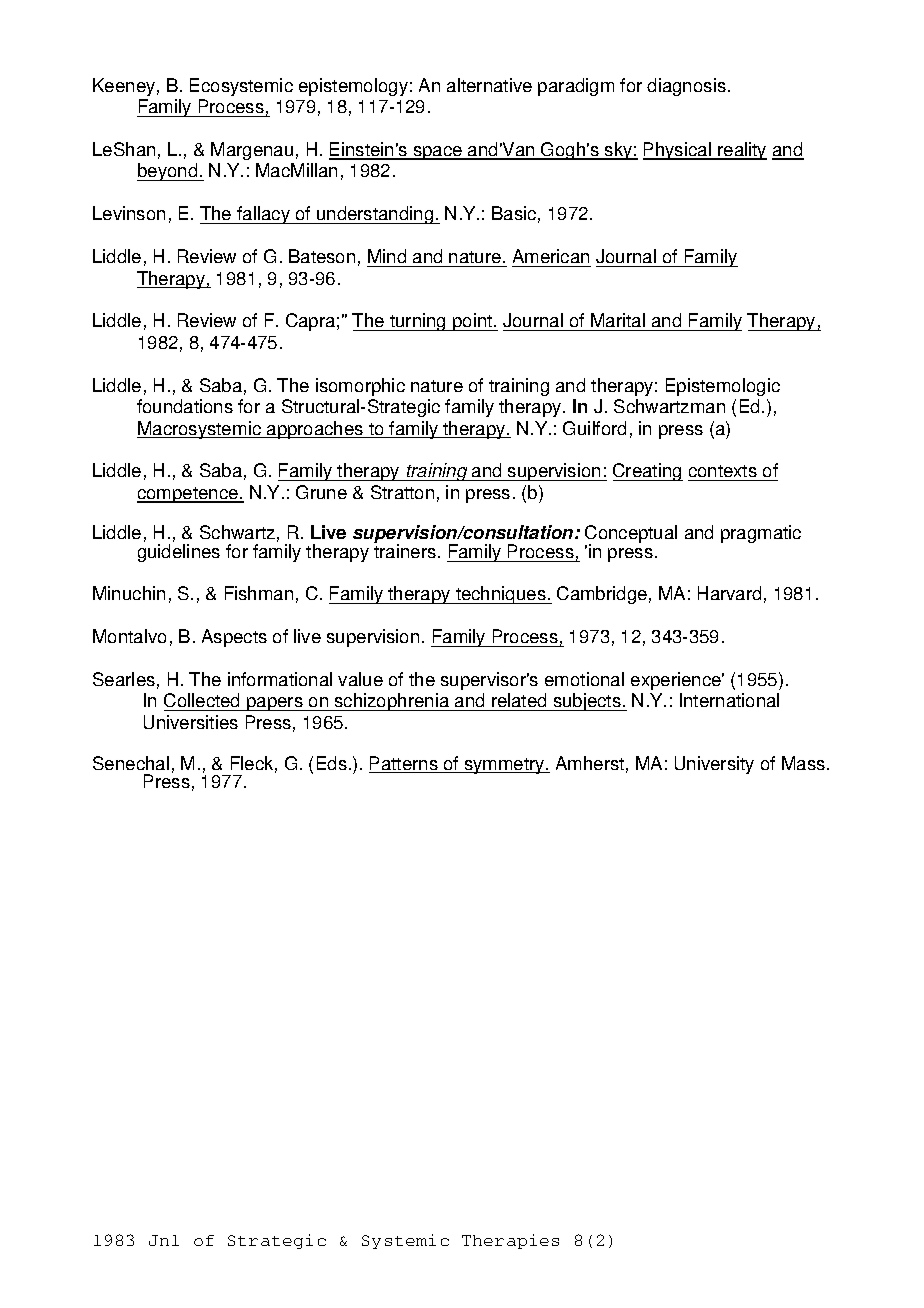 The width and height of the screenshot is (924, 1308). What do you see at coordinates (164, 1240) in the screenshot?
I see `Jnl` at bounding box center [164, 1240].
